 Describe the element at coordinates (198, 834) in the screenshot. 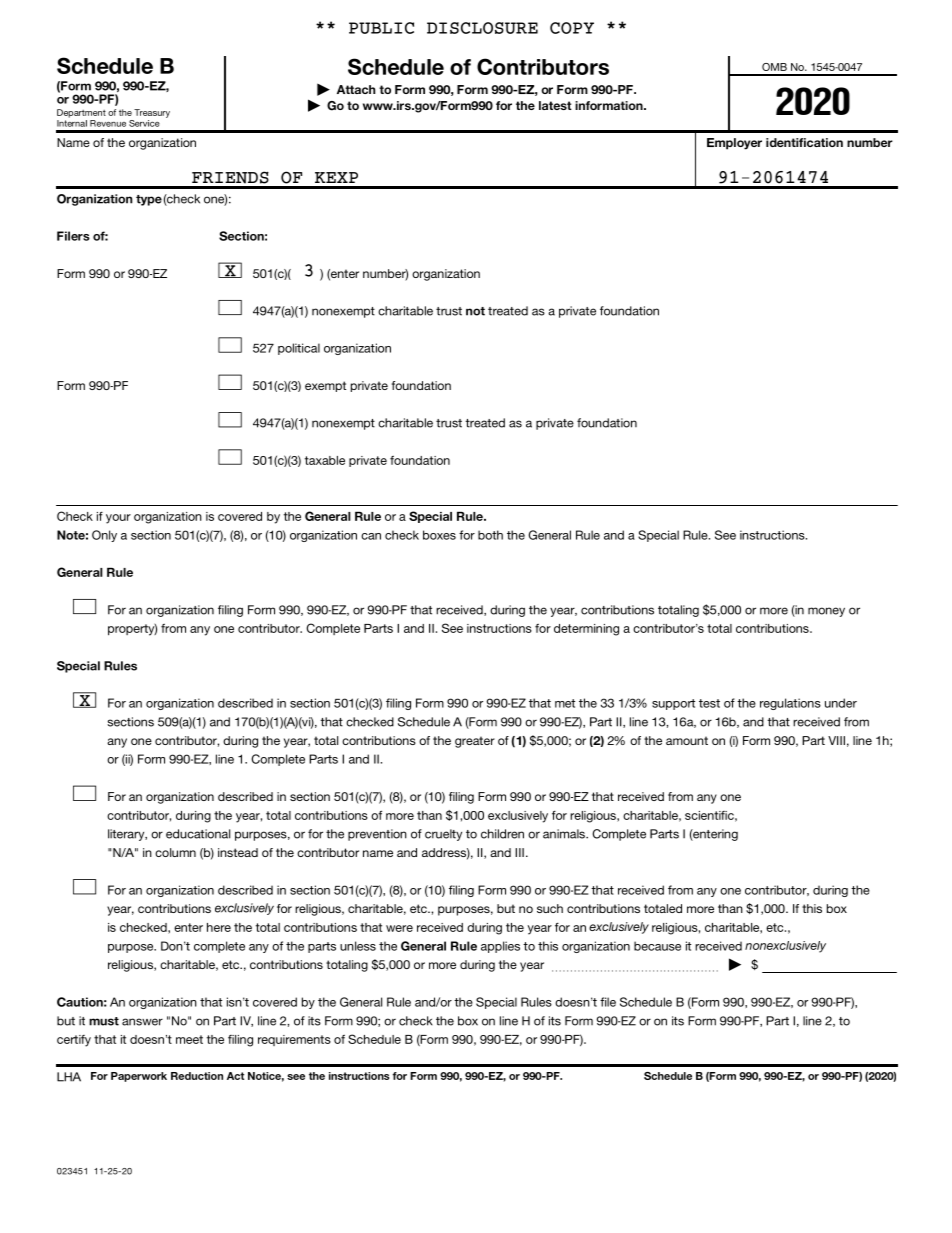

I see `educational` at that location.
